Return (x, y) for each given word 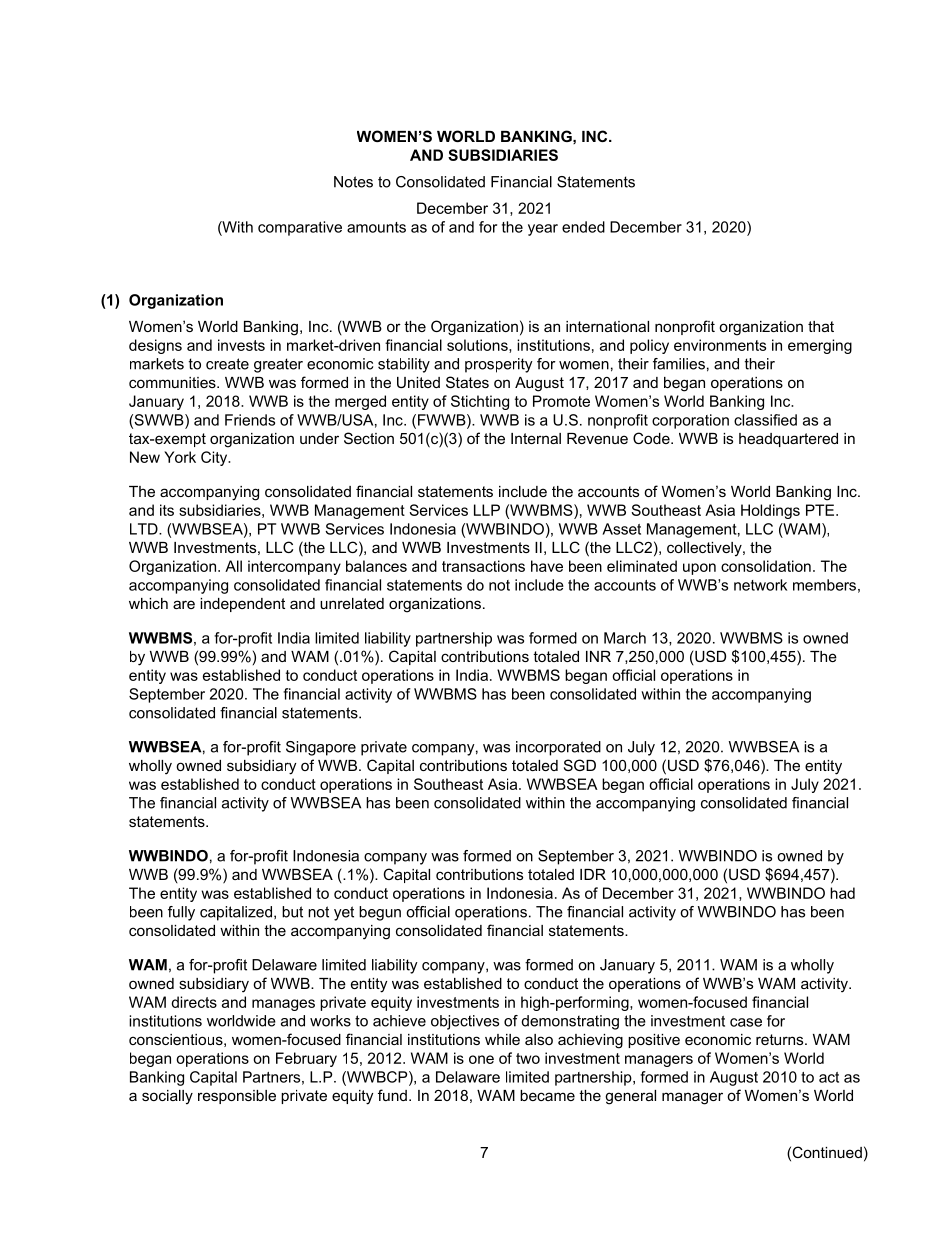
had (842, 893)
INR (598, 656)
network (760, 585)
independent (242, 605)
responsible (237, 1097)
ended (583, 227)
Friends (250, 420)
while (502, 1039)
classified (765, 420)
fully (181, 913)
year (543, 230)
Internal (536, 438)
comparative (300, 228)
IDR (593, 874)
